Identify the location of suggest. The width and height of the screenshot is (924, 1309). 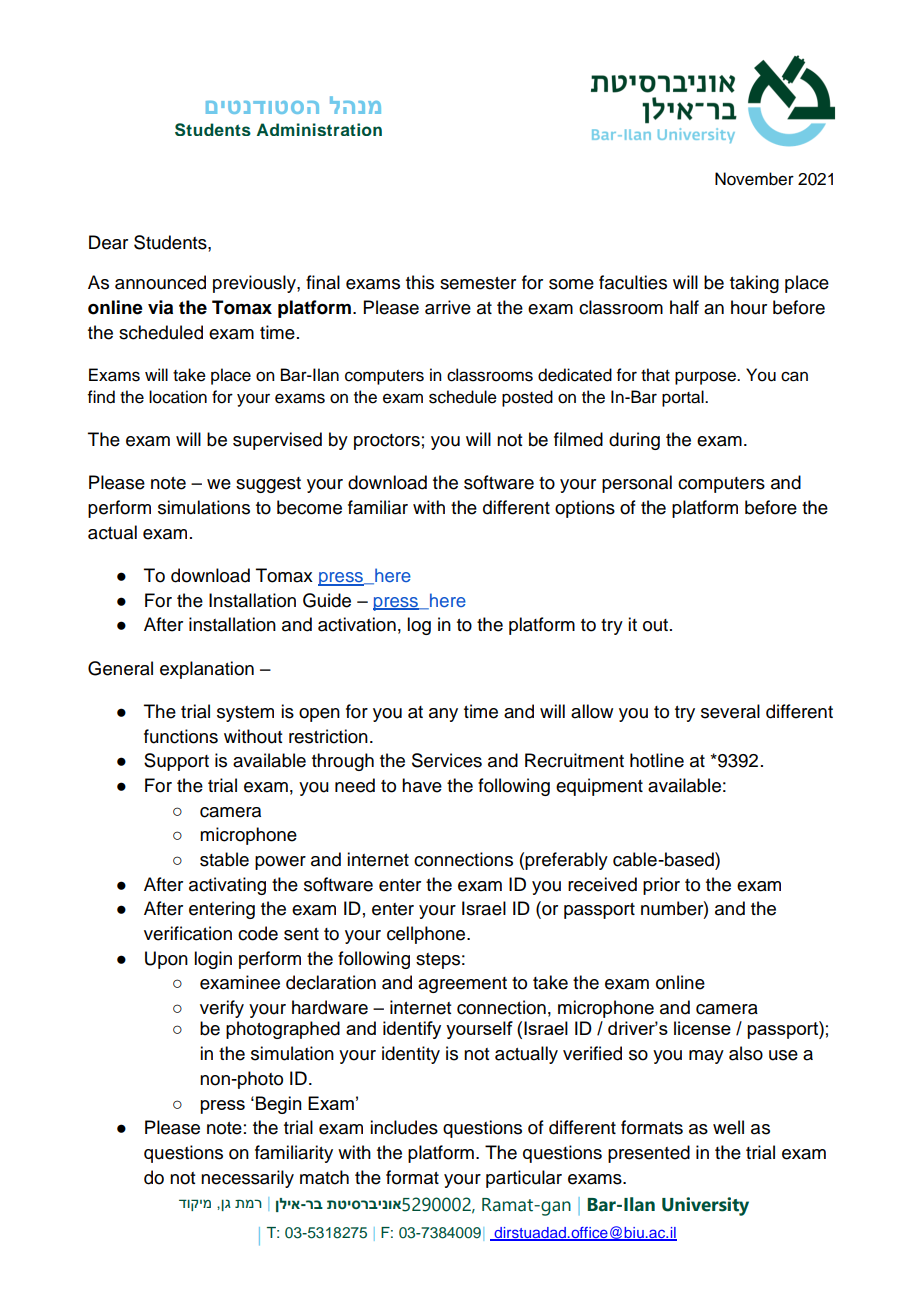
(268, 485).
